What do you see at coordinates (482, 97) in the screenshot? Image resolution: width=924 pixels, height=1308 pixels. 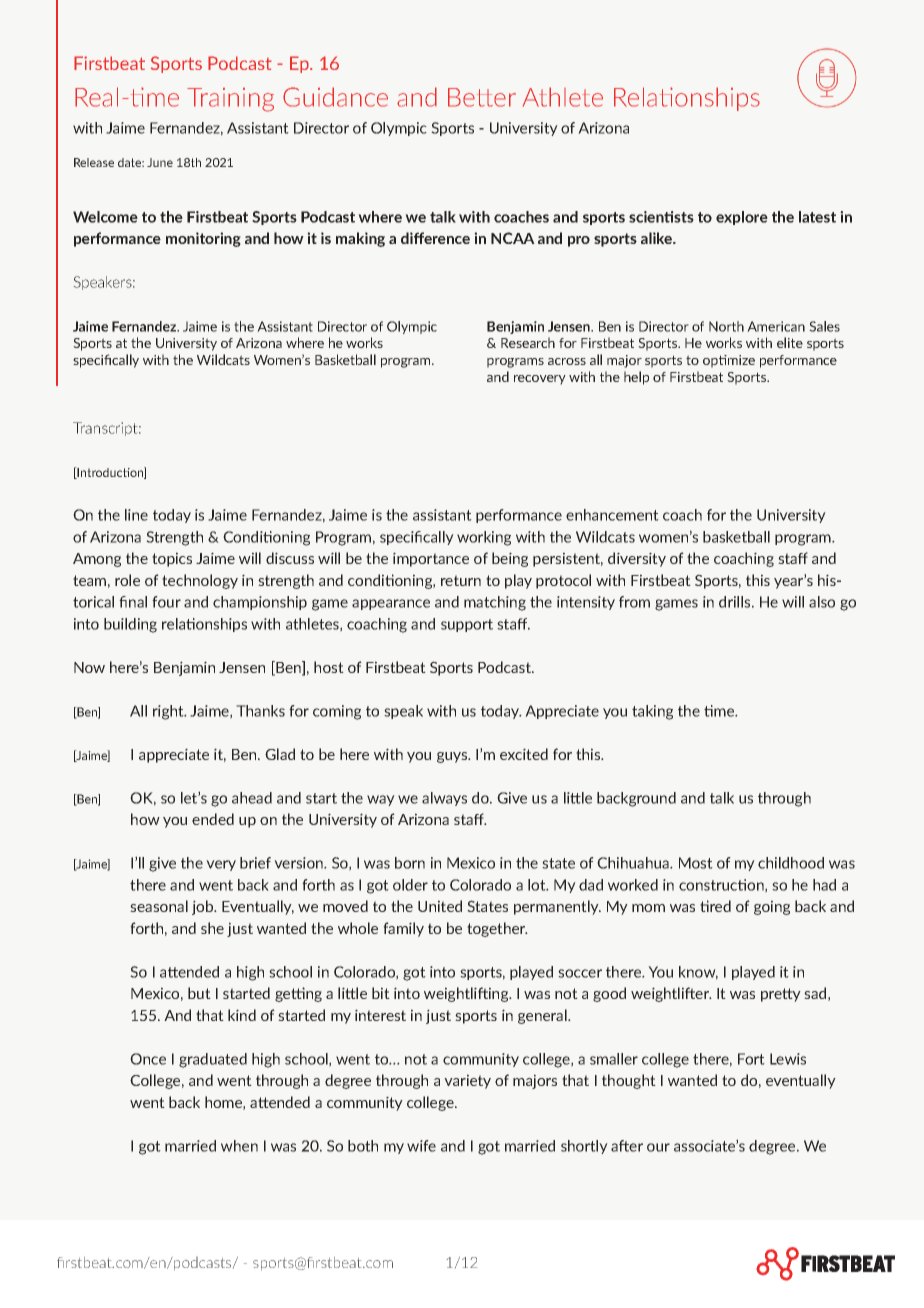 I see `Better` at bounding box center [482, 97].
